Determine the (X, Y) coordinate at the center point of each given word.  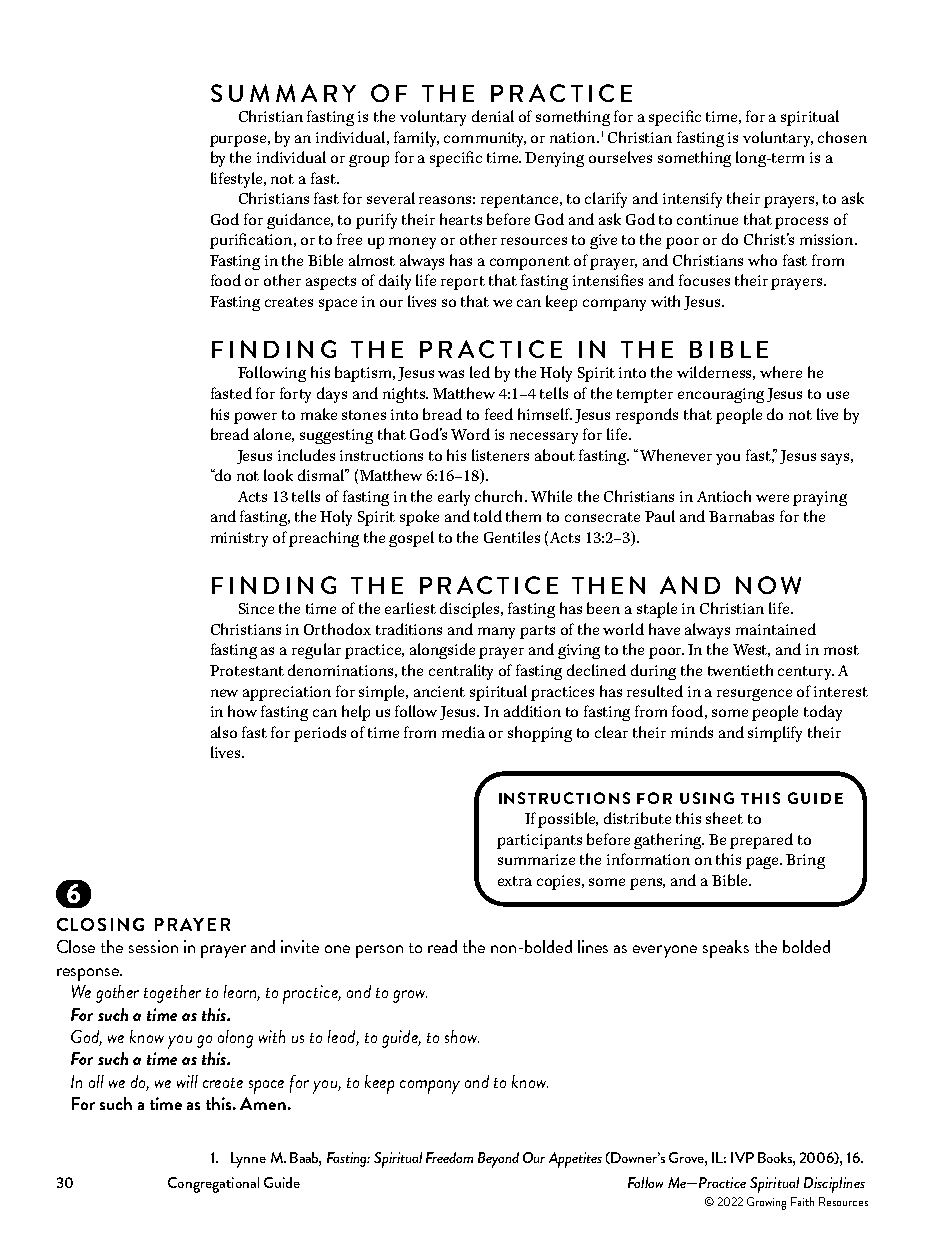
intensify (692, 200)
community (485, 139)
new (224, 693)
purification (252, 241)
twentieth (740, 670)
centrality (461, 672)
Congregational (213, 1185)
